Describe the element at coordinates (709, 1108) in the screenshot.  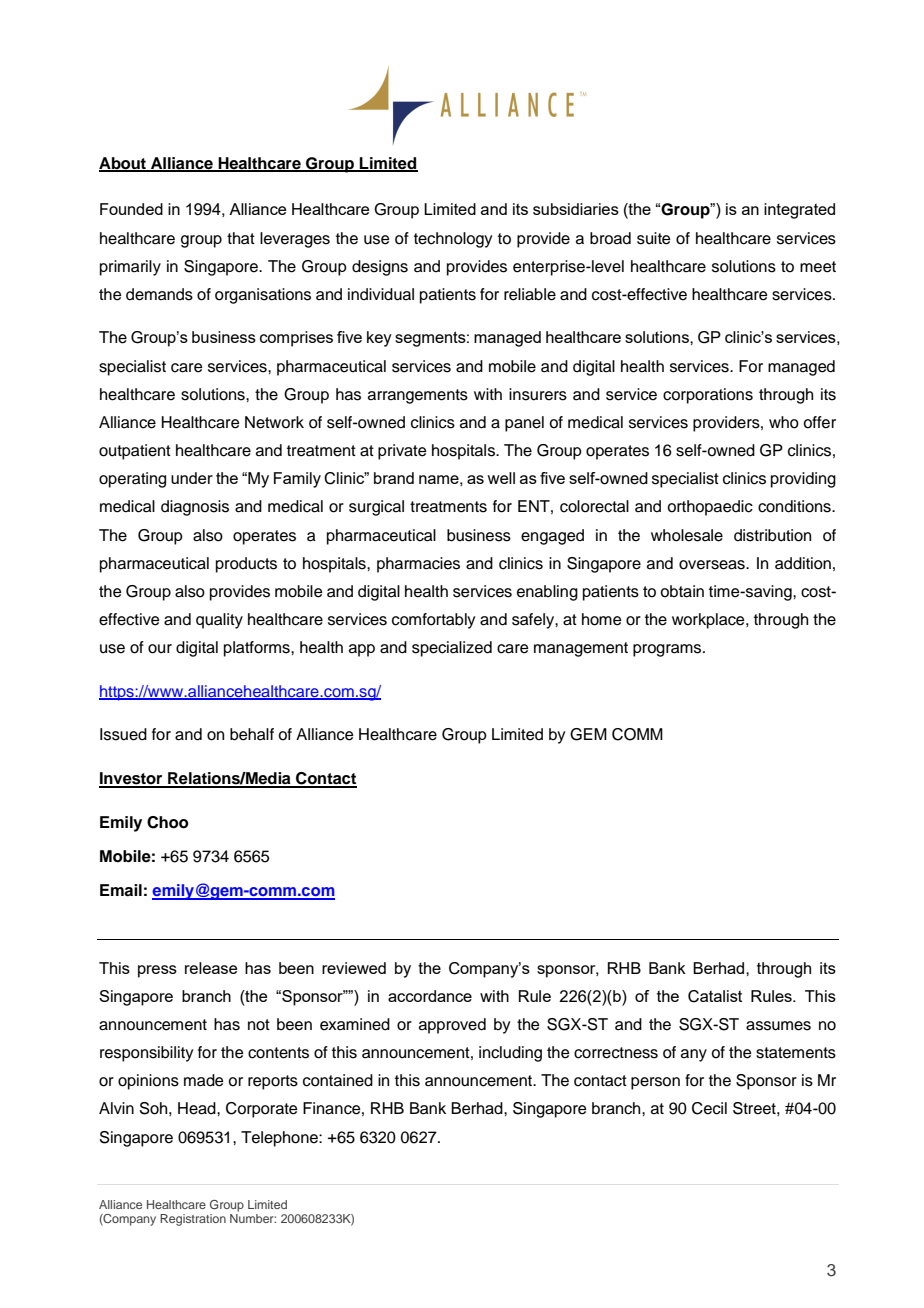
I see `Cecil` at that location.
